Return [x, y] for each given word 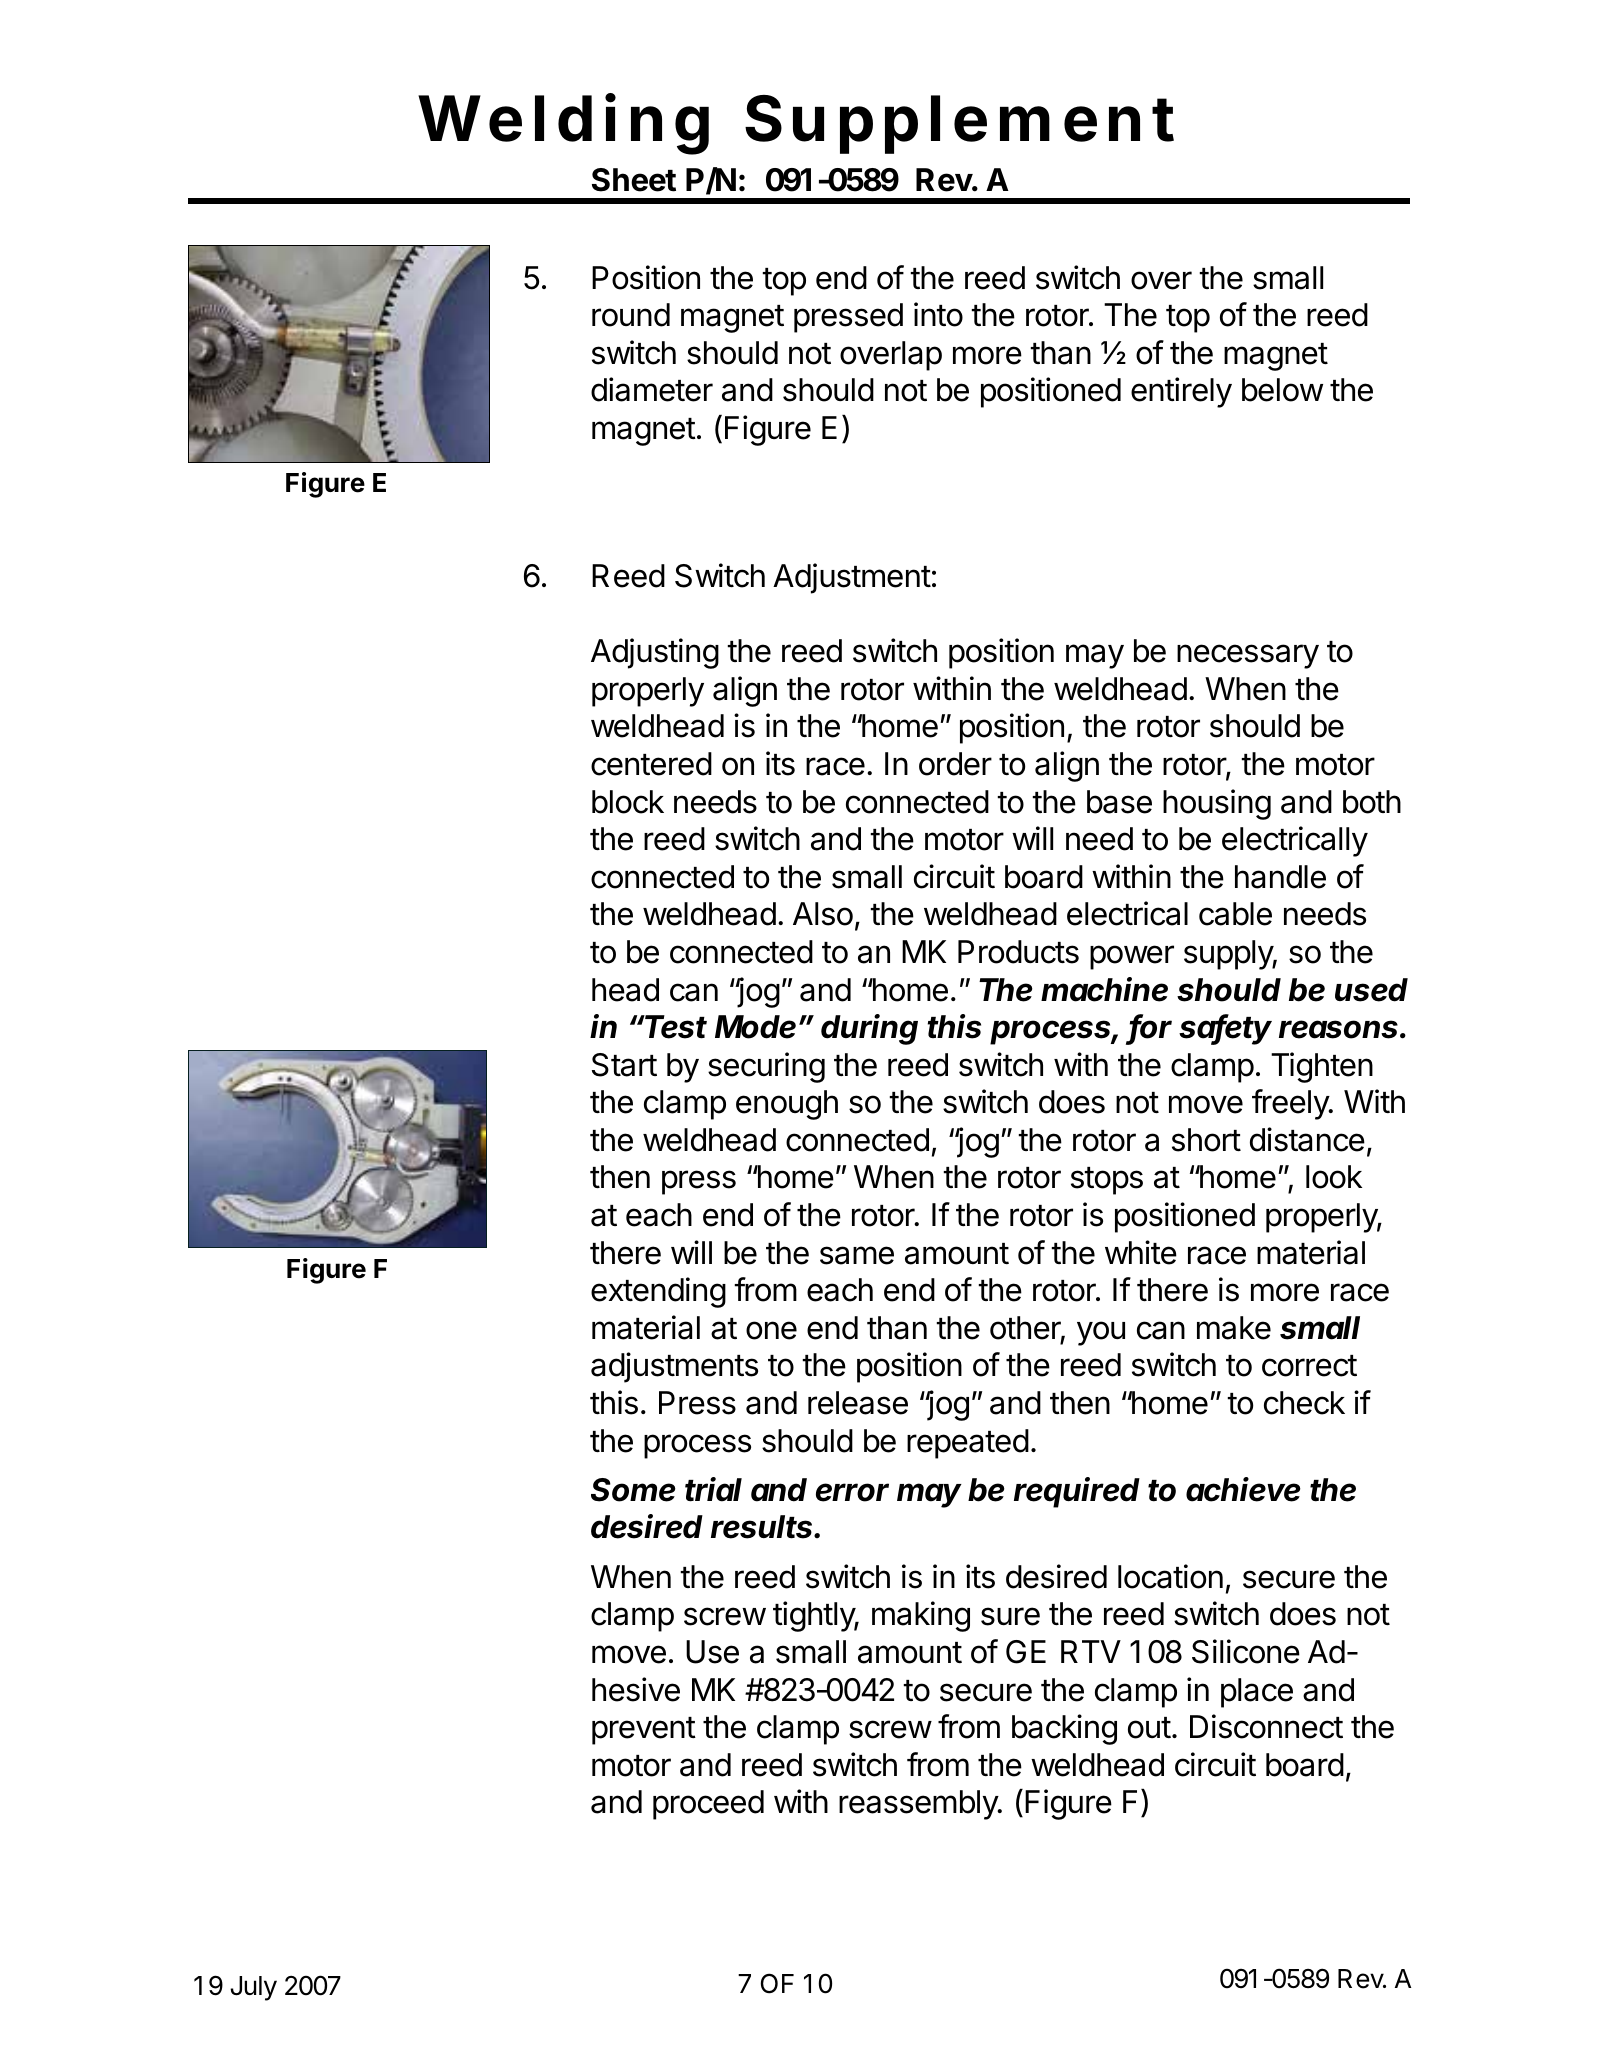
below [1282, 390]
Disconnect [1266, 1726]
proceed [708, 1805]
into [938, 314]
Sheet [634, 180]
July [253, 1988]
